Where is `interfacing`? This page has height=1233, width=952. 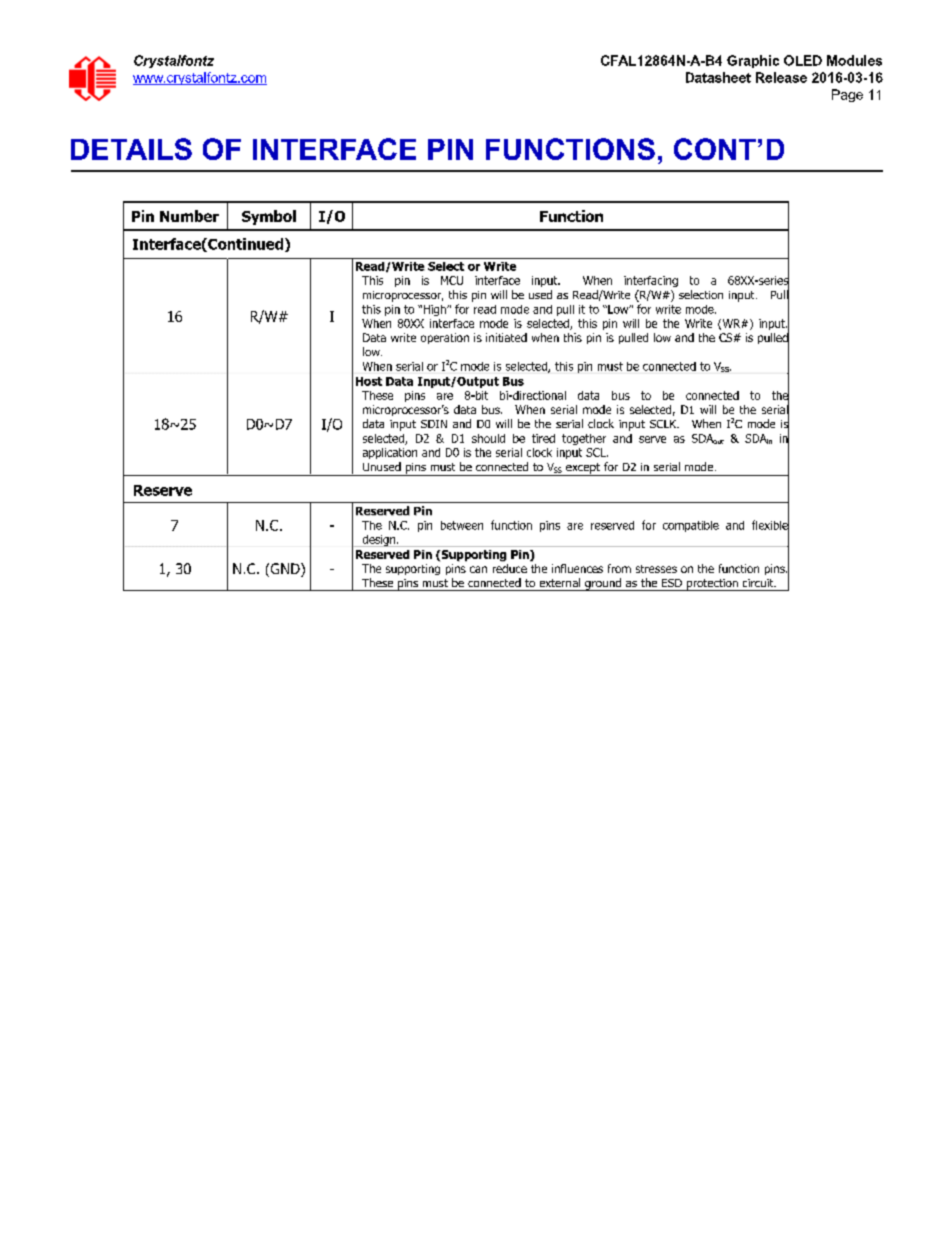 interfacing is located at coordinates (651, 281).
